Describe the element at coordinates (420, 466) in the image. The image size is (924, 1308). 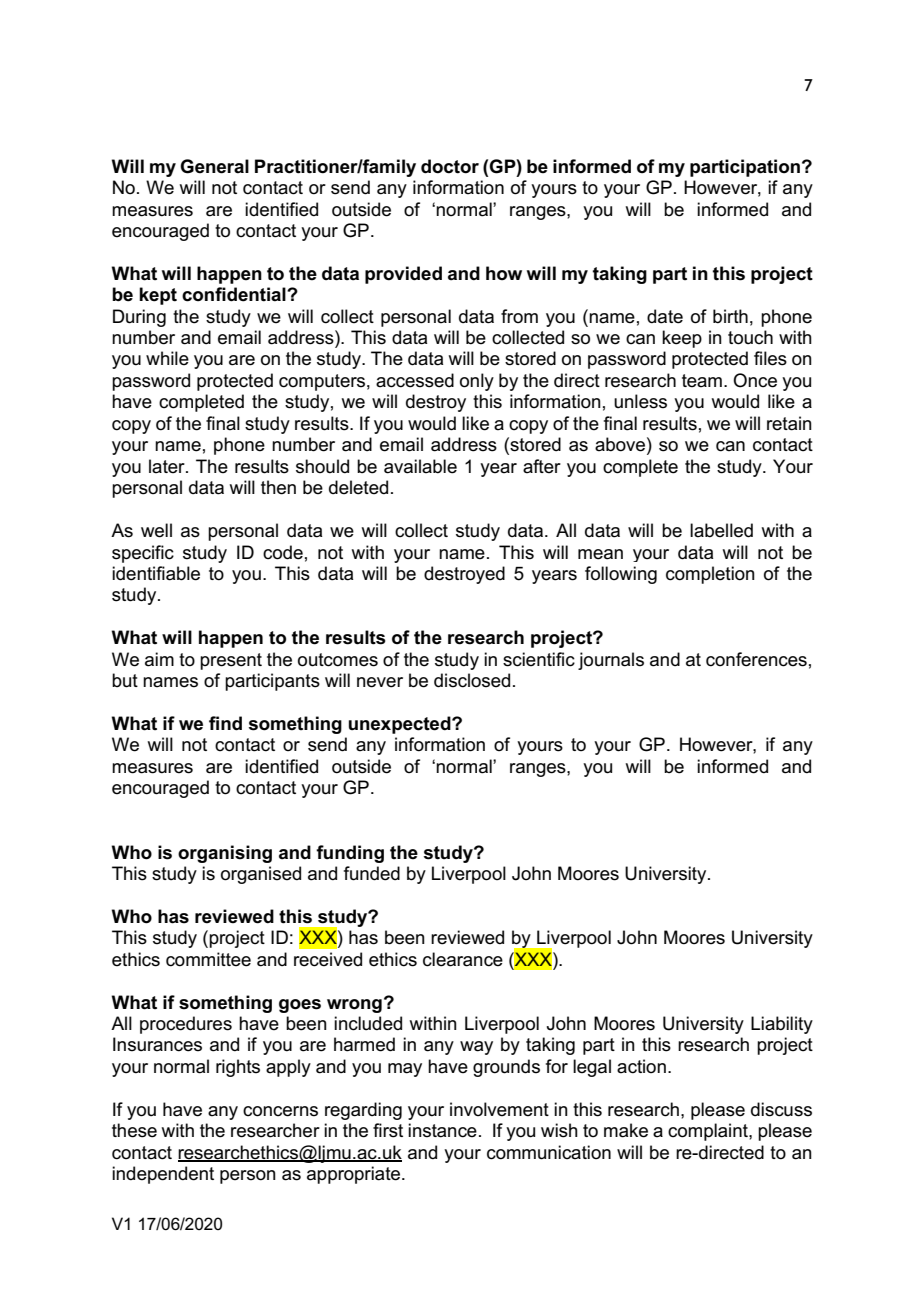
I see `available` at that location.
